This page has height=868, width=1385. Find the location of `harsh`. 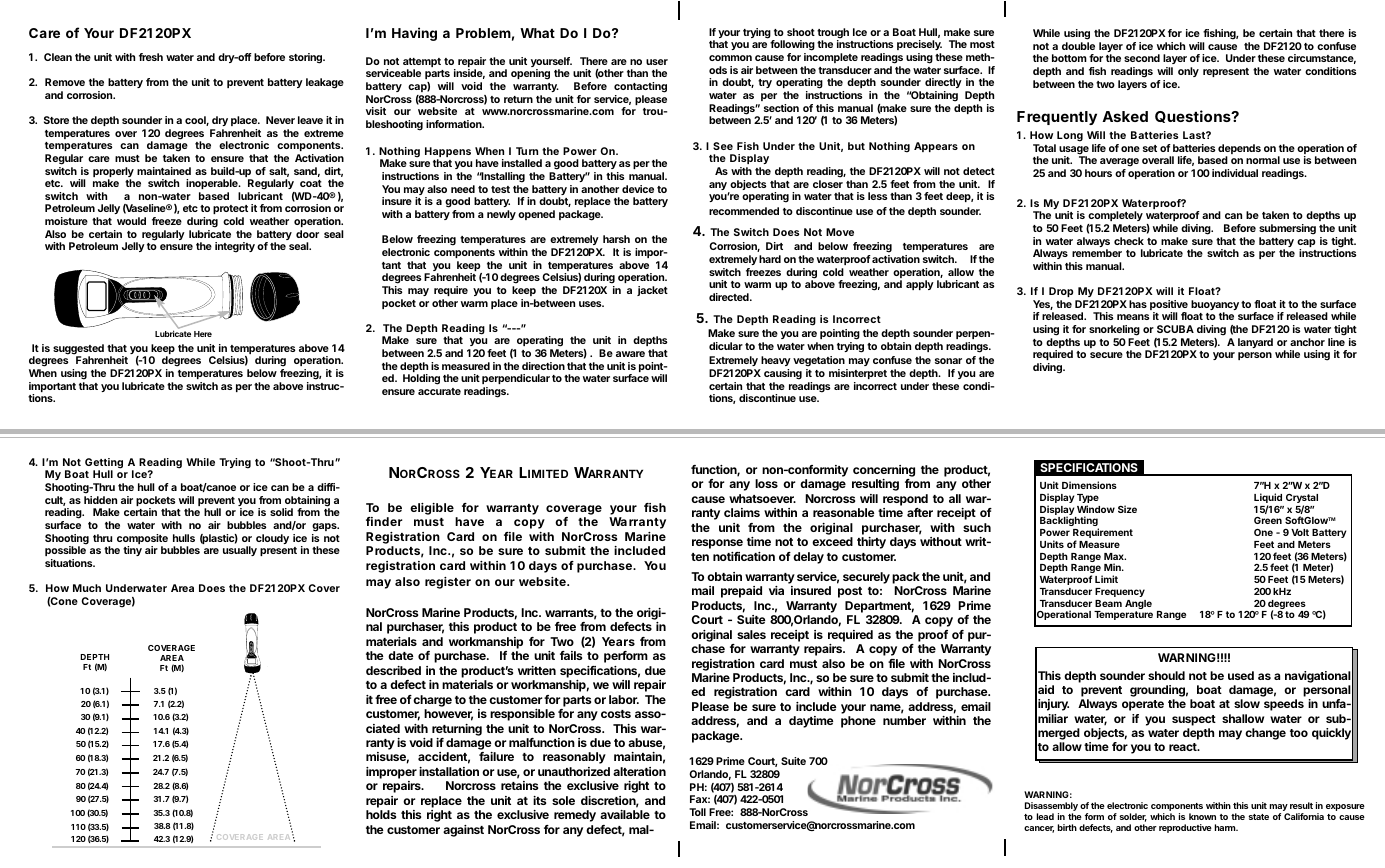

harsh is located at coordinates (616, 239).
